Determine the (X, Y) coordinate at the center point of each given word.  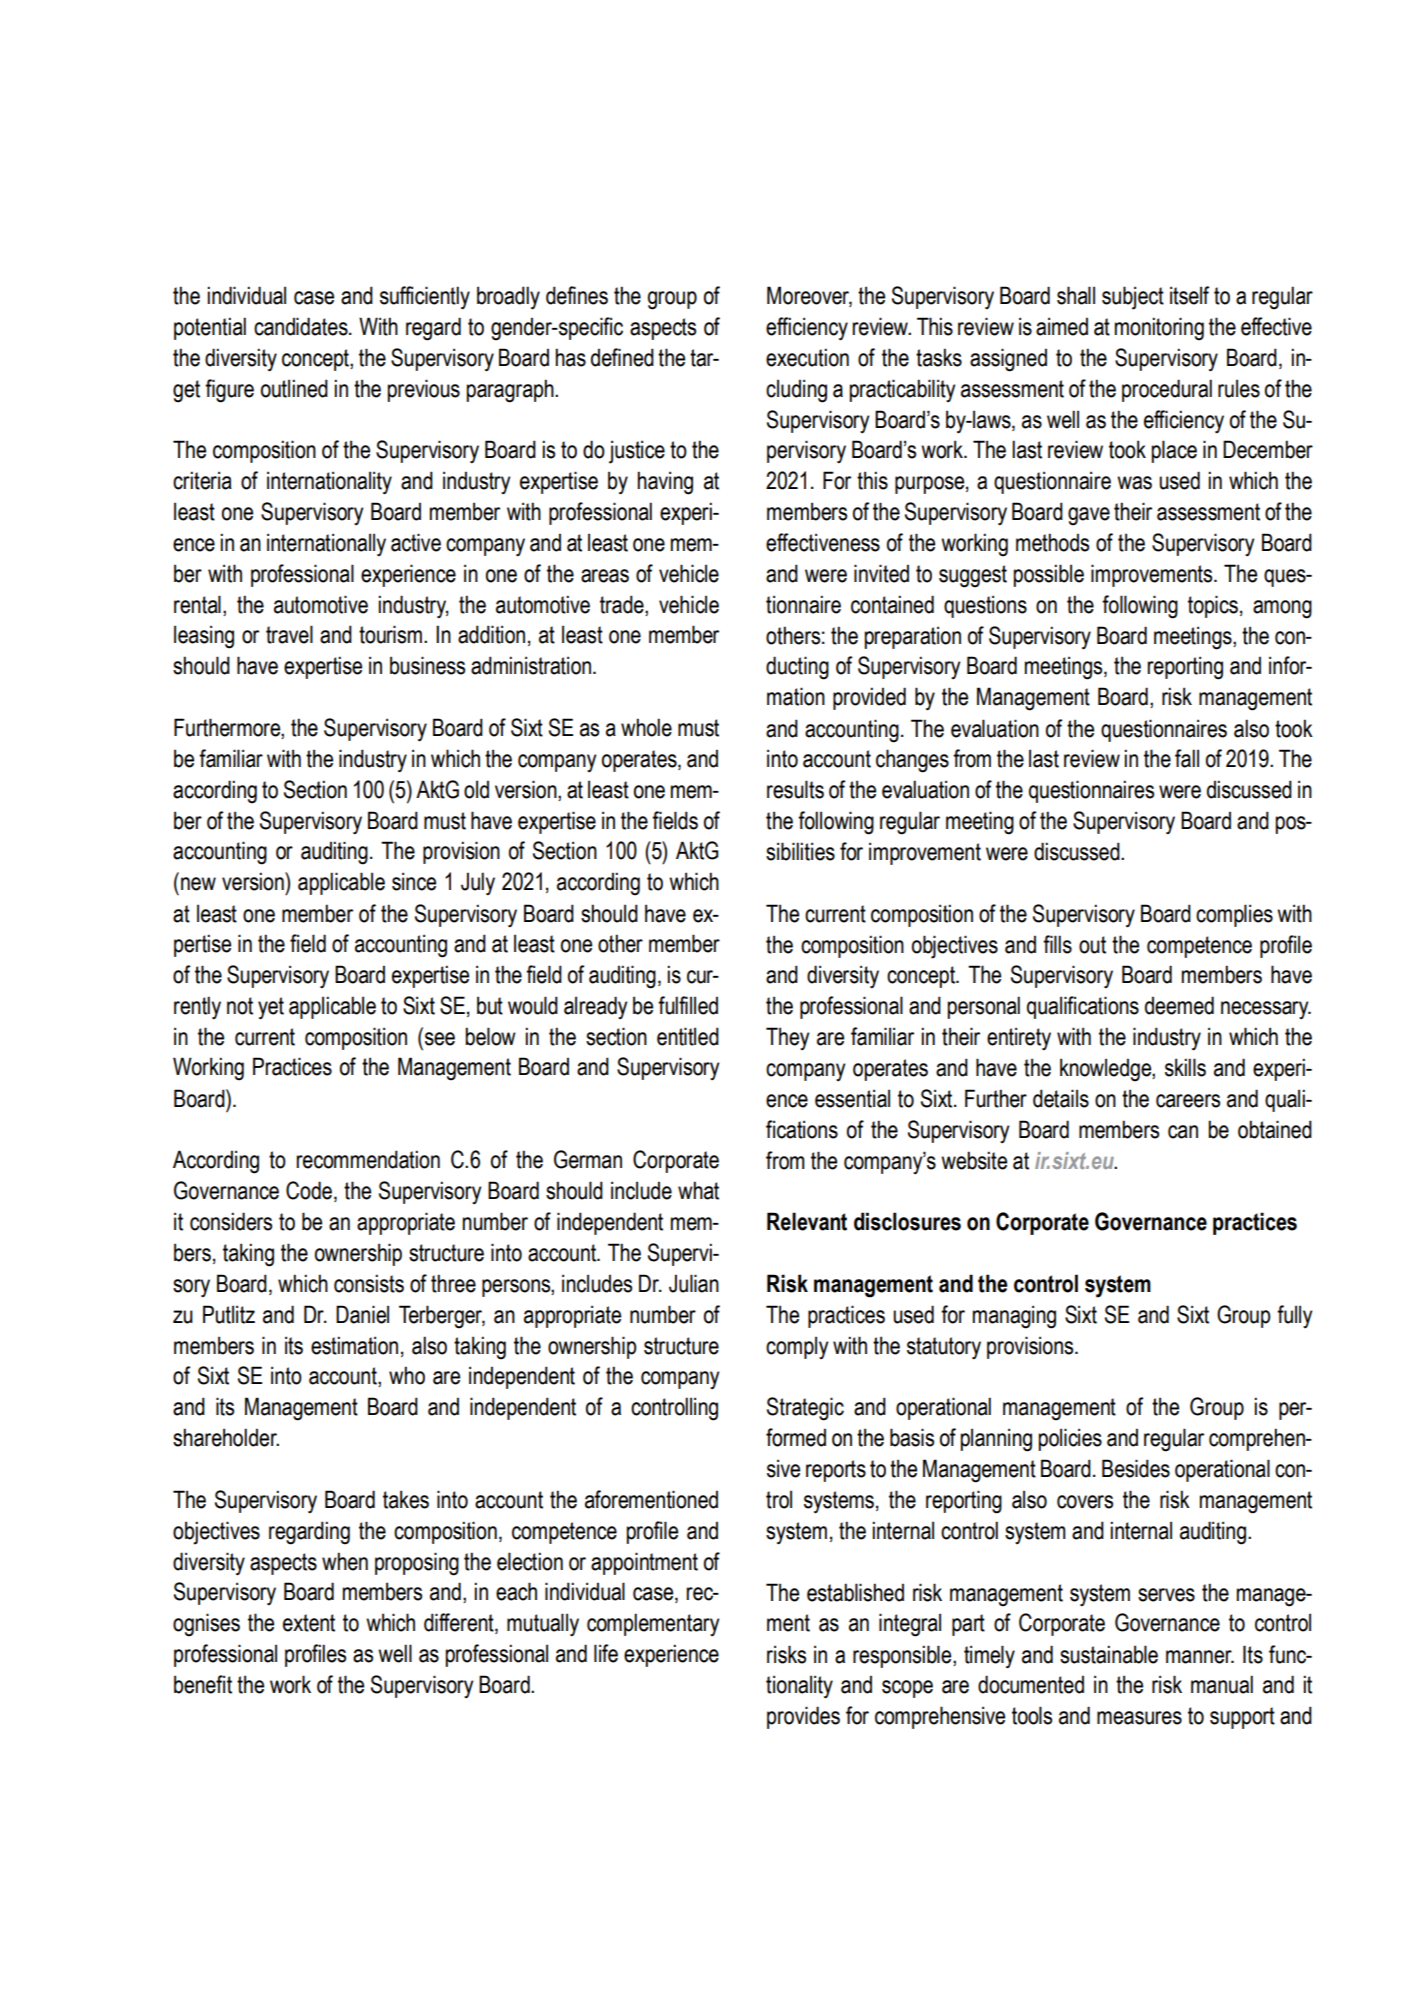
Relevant (807, 1221)
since (414, 881)
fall (1187, 758)
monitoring (1159, 329)
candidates (302, 326)
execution (807, 357)
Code (309, 1190)
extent (309, 1623)
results (795, 789)
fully (1294, 1316)
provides (803, 1717)
